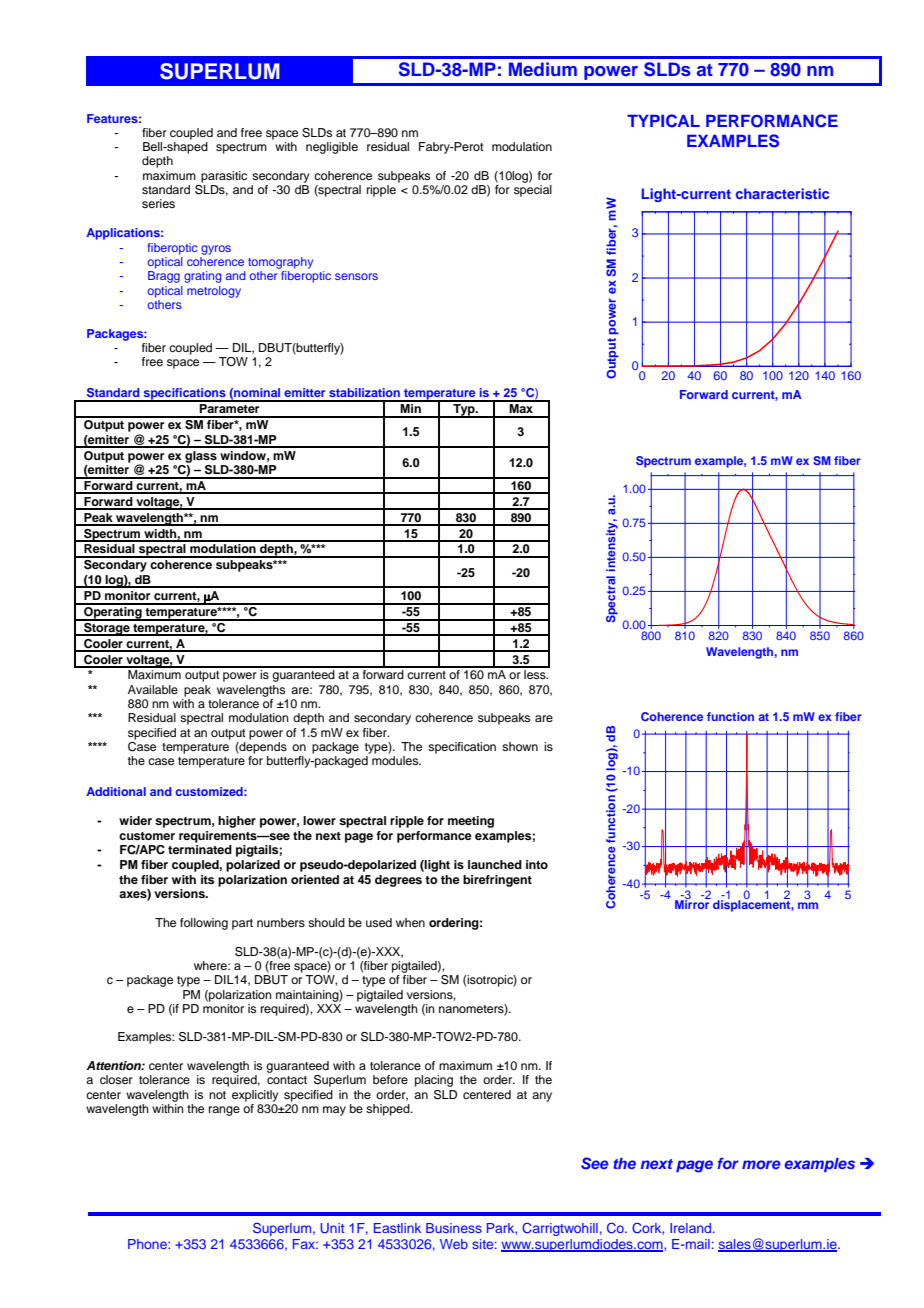 The height and width of the screenshot is (1308, 924). Describe the element at coordinates (148, 1244) in the screenshot. I see `Phone` at that location.
